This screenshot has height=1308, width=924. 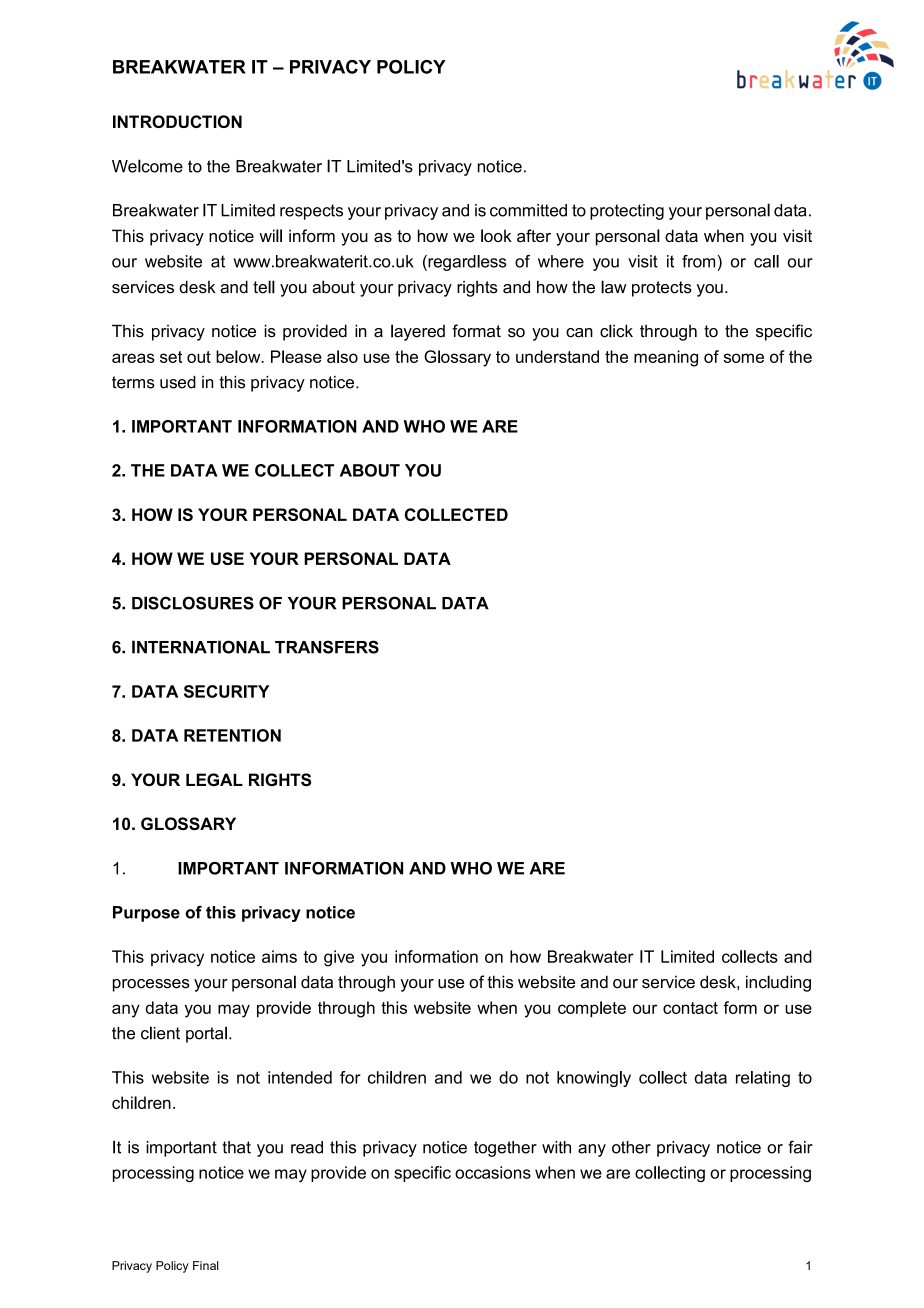 What do you see at coordinates (206, 1265) in the screenshot?
I see `Final` at bounding box center [206, 1265].
